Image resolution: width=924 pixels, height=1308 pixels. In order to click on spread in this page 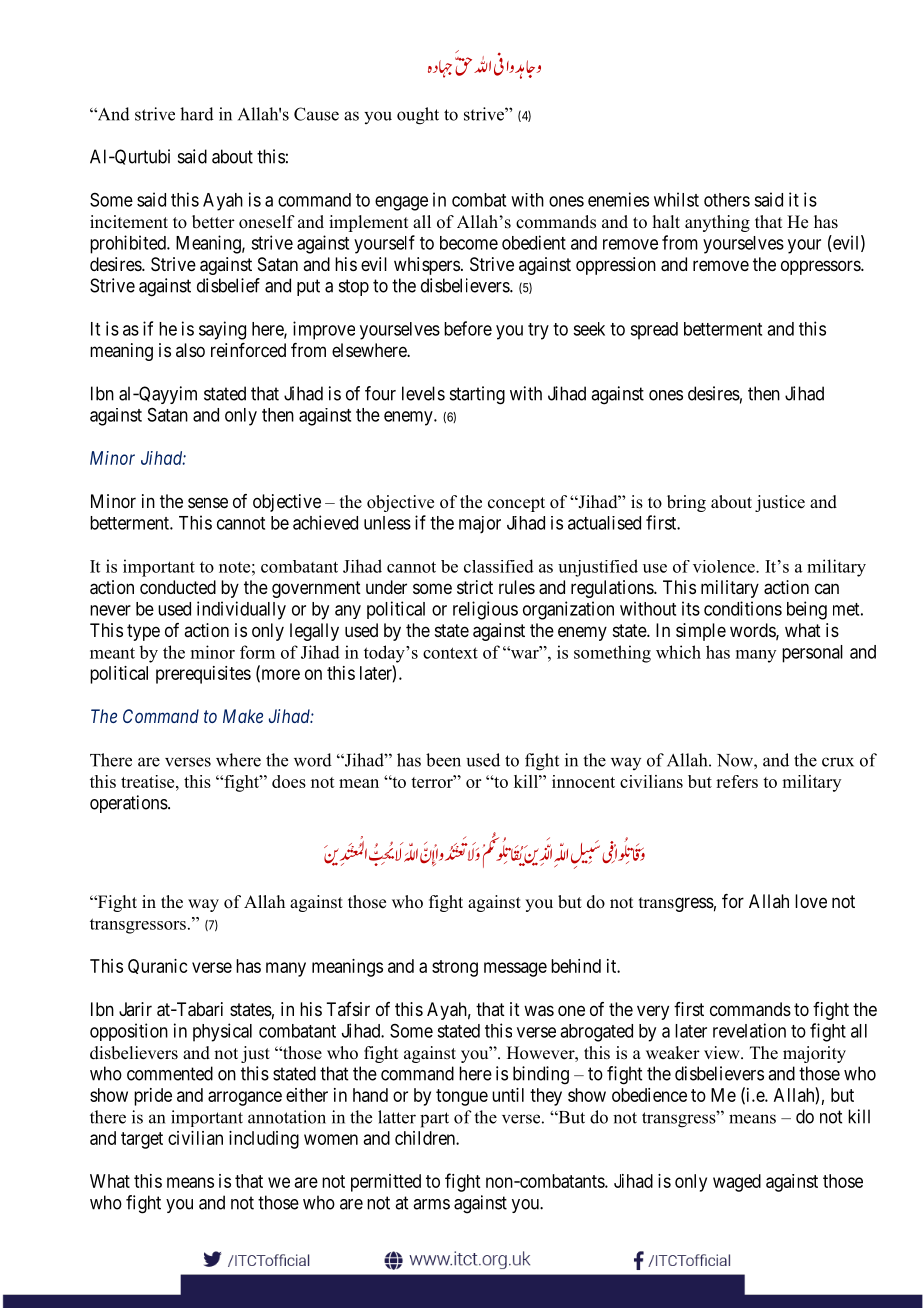, I will do `click(654, 331)`.
